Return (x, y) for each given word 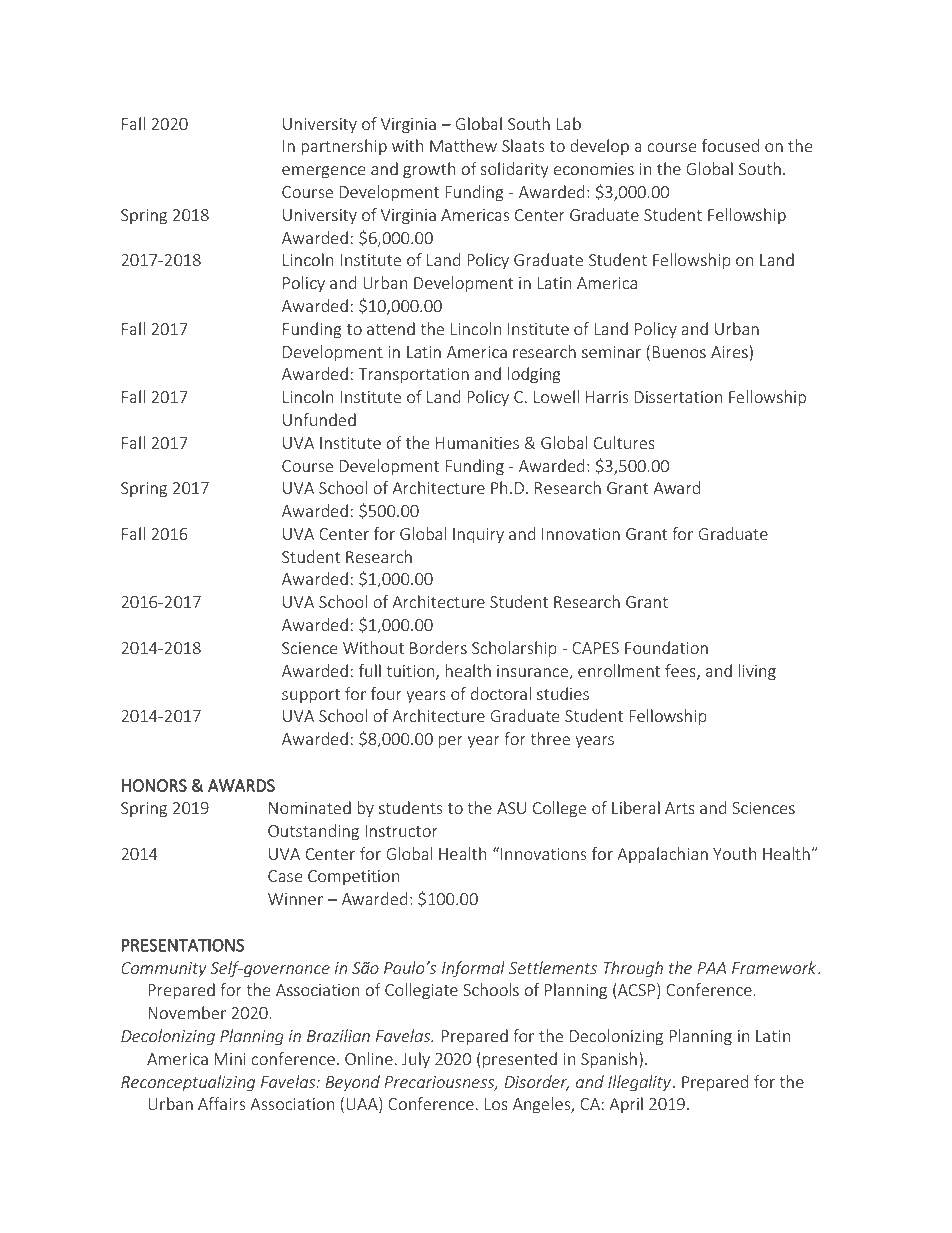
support (311, 696)
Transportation (413, 376)
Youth (734, 853)
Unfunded (319, 419)
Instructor (402, 831)
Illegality (639, 1083)
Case (285, 876)
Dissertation (678, 397)
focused (730, 145)
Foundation (666, 647)
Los (496, 1104)
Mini (230, 1059)
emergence (323, 172)
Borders (438, 647)
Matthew (463, 145)
